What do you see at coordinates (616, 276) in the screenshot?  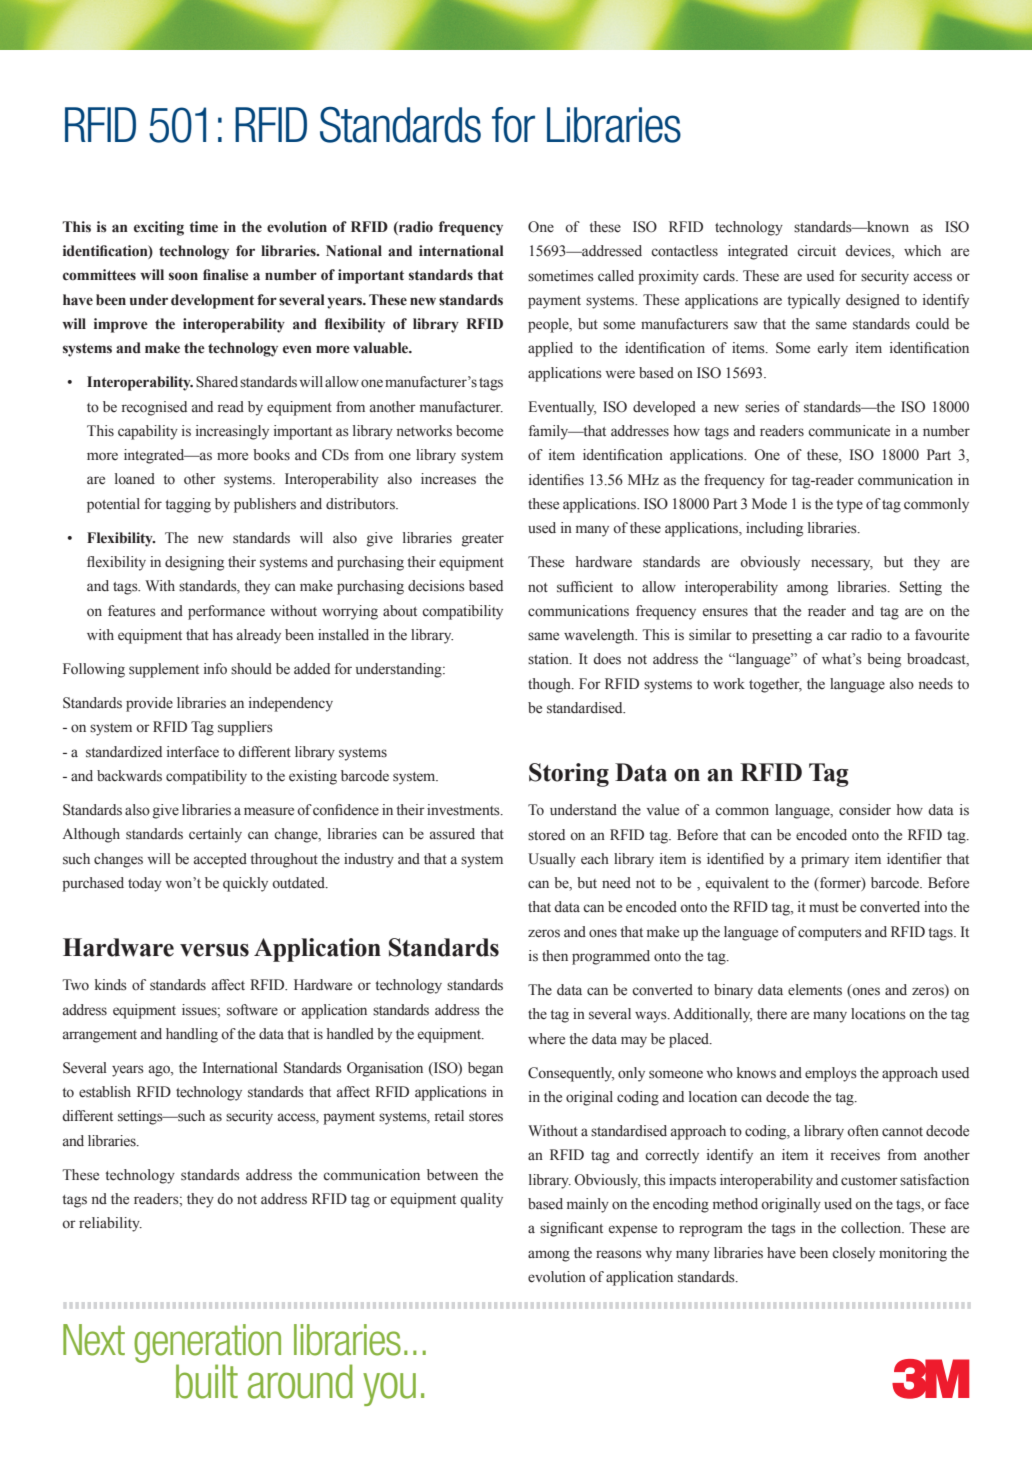 I see `called` at bounding box center [616, 276].
